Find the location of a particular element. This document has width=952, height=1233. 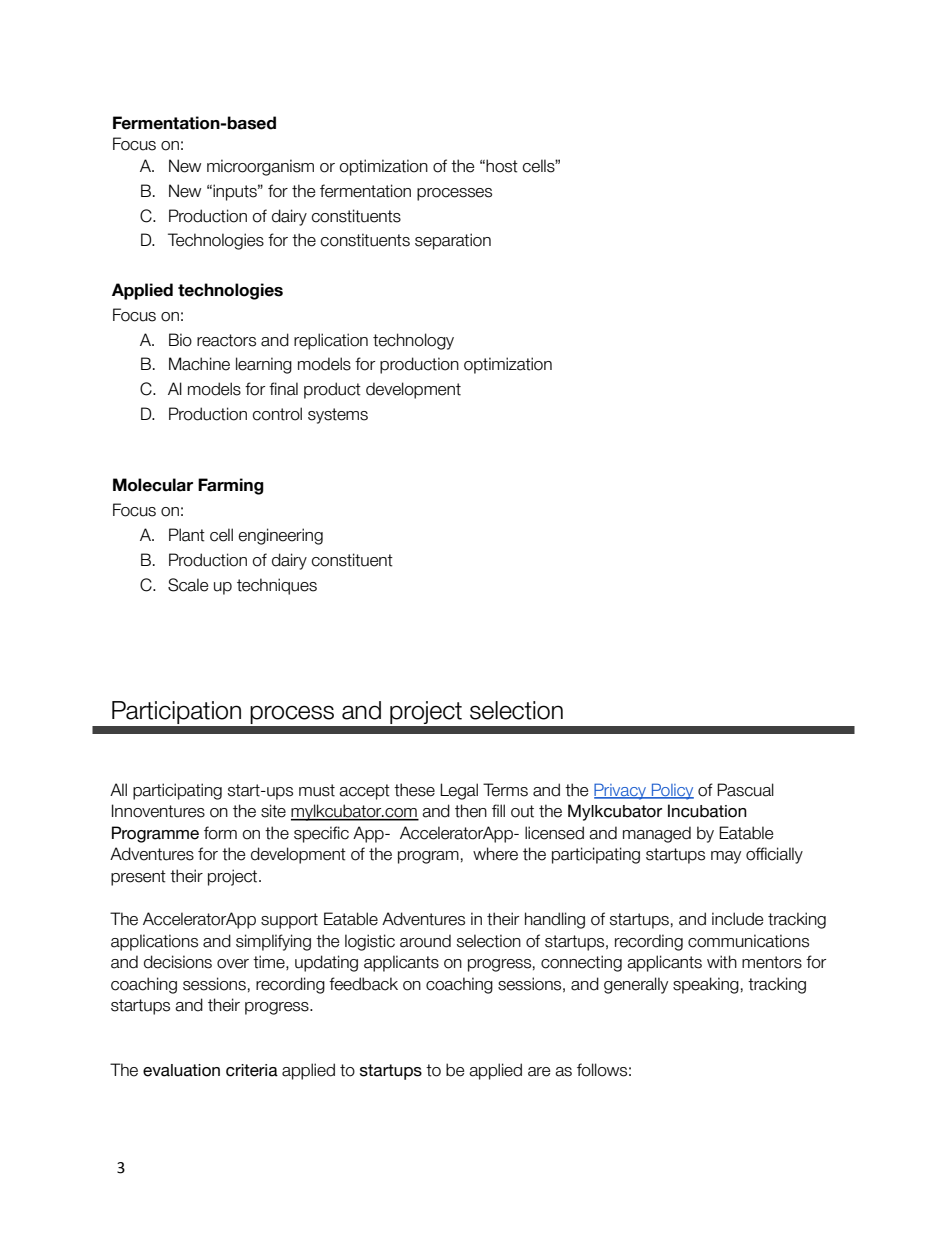

replication is located at coordinates (331, 341).
